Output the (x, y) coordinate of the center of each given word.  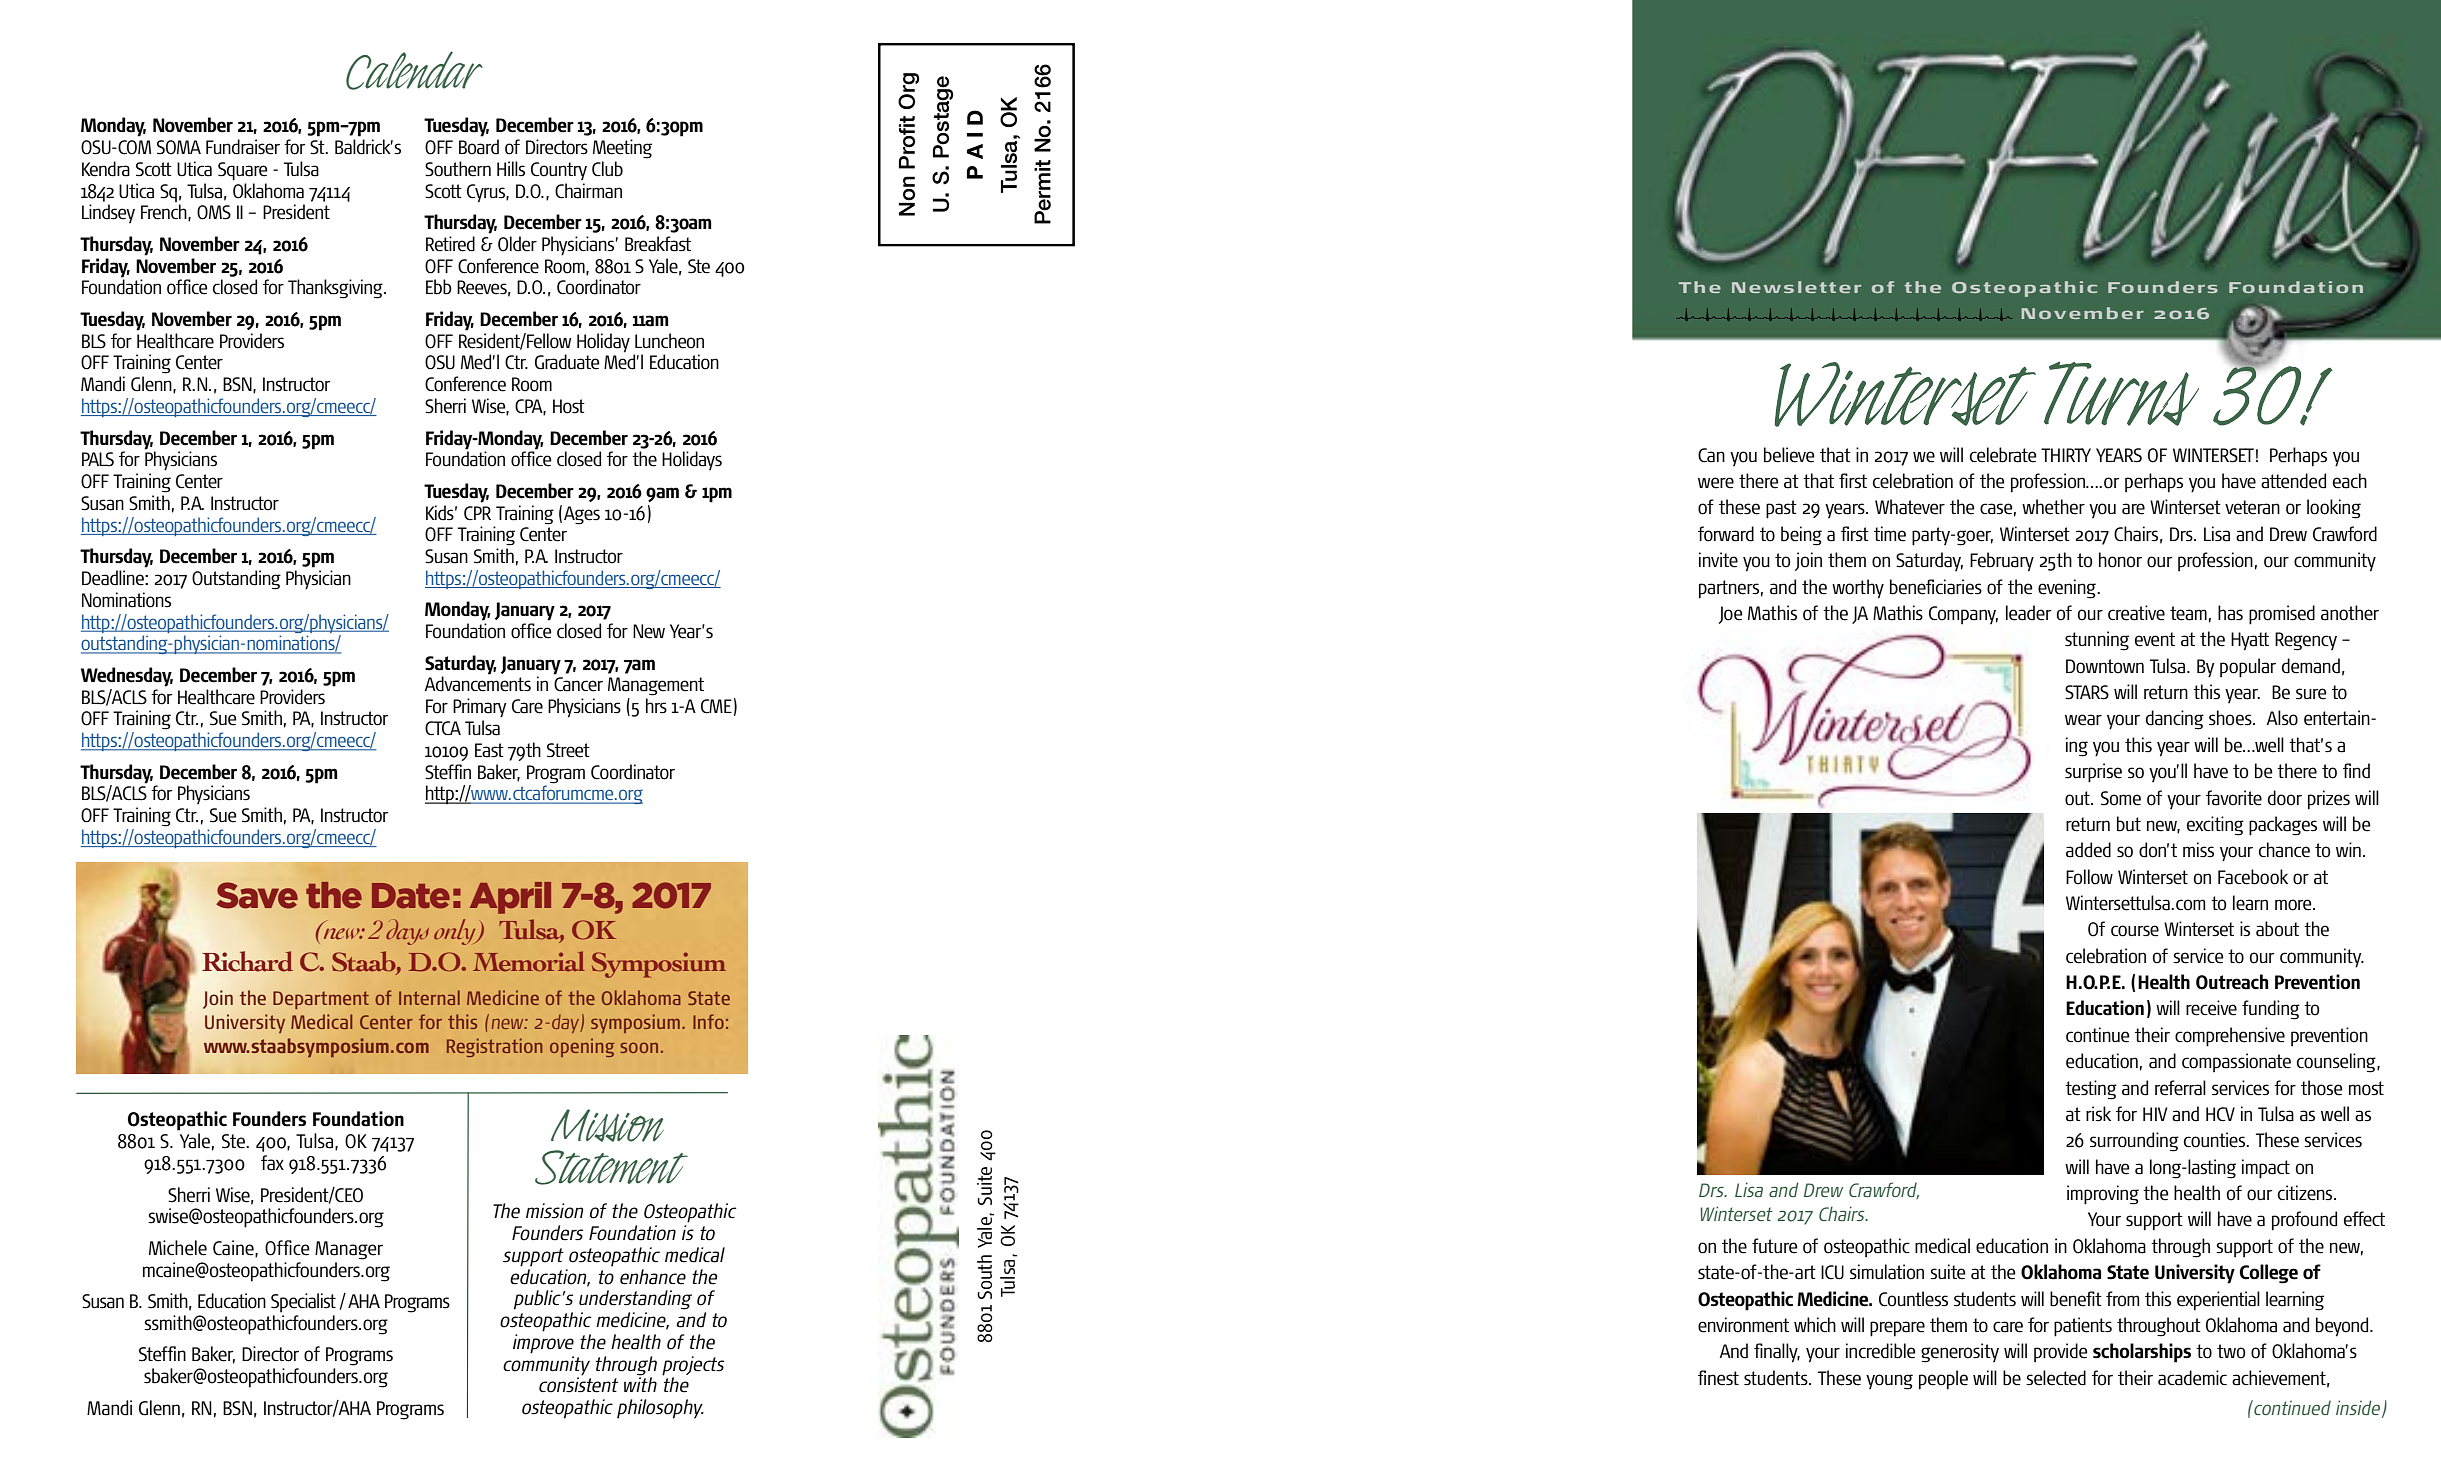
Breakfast (658, 244)
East (489, 750)
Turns (2121, 394)
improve (543, 1344)
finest (1718, 1378)
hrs (656, 706)
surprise (2093, 773)
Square (243, 171)
